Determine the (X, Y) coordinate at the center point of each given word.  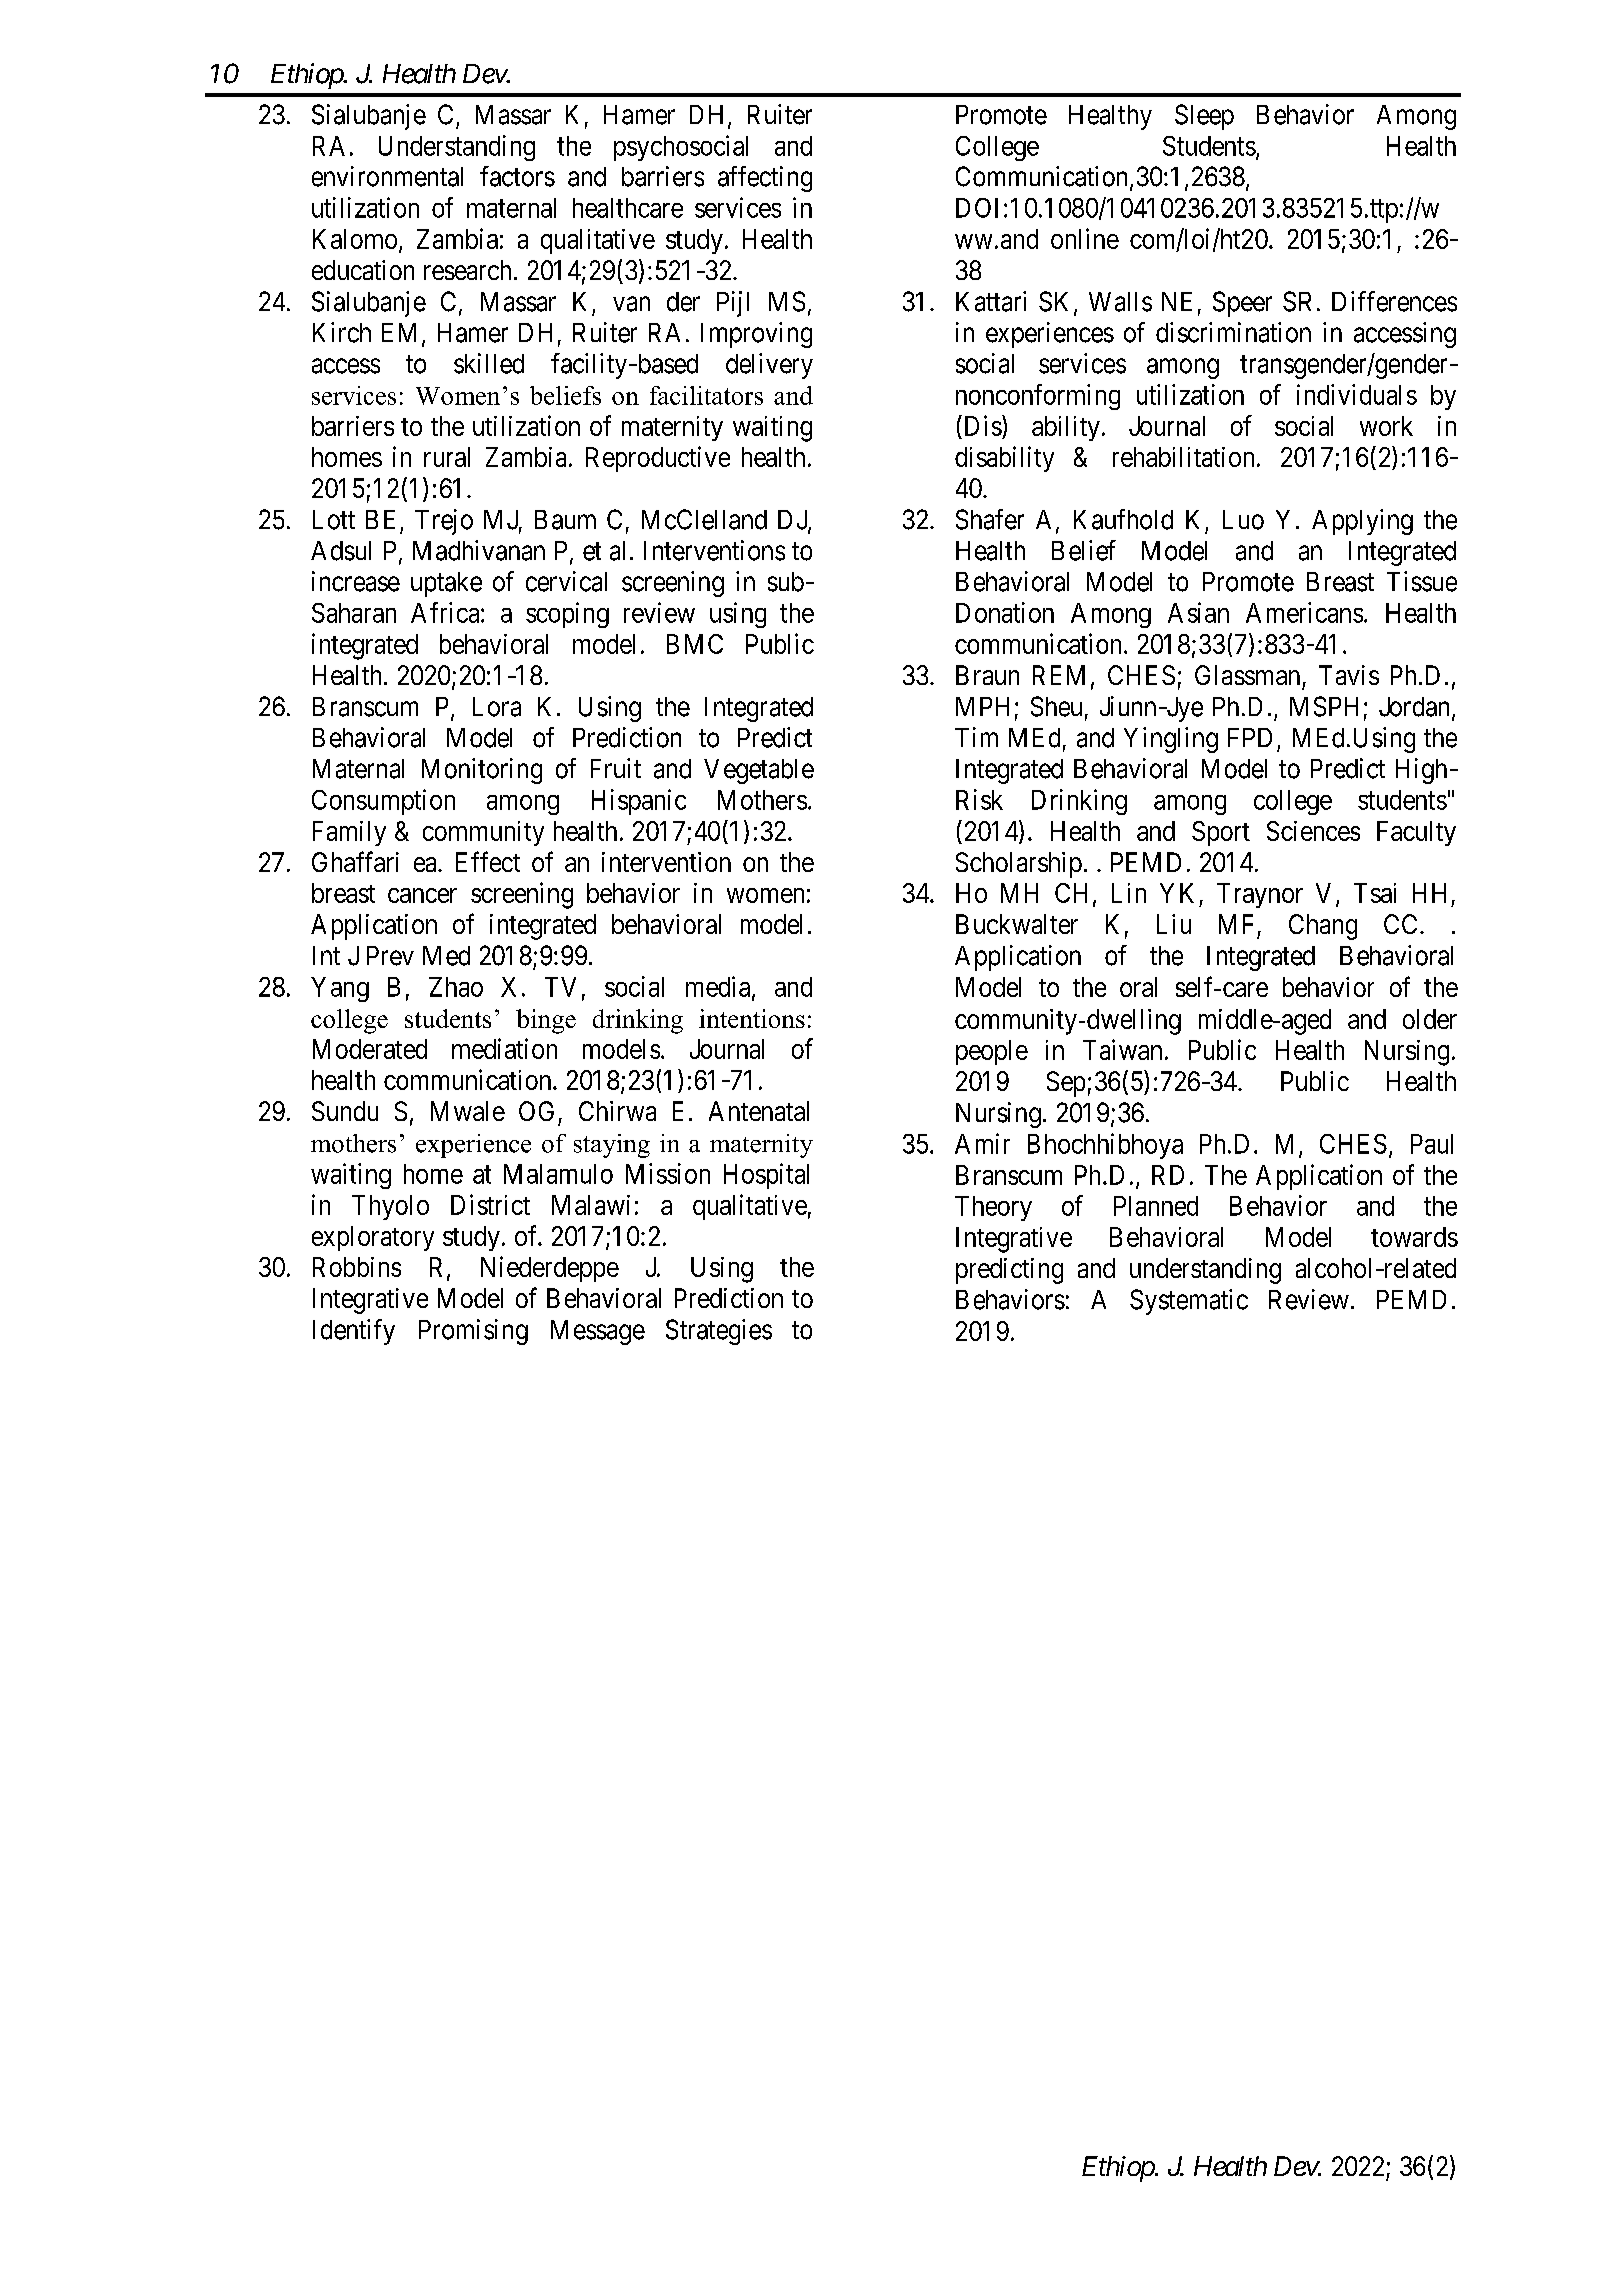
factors (517, 176)
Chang (1323, 927)
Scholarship (1019, 865)
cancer (422, 895)
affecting (765, 179)
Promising (473, 1332)
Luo (1243, 520)
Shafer (990, 519)
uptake (446, 584)
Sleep (1204, 117)
